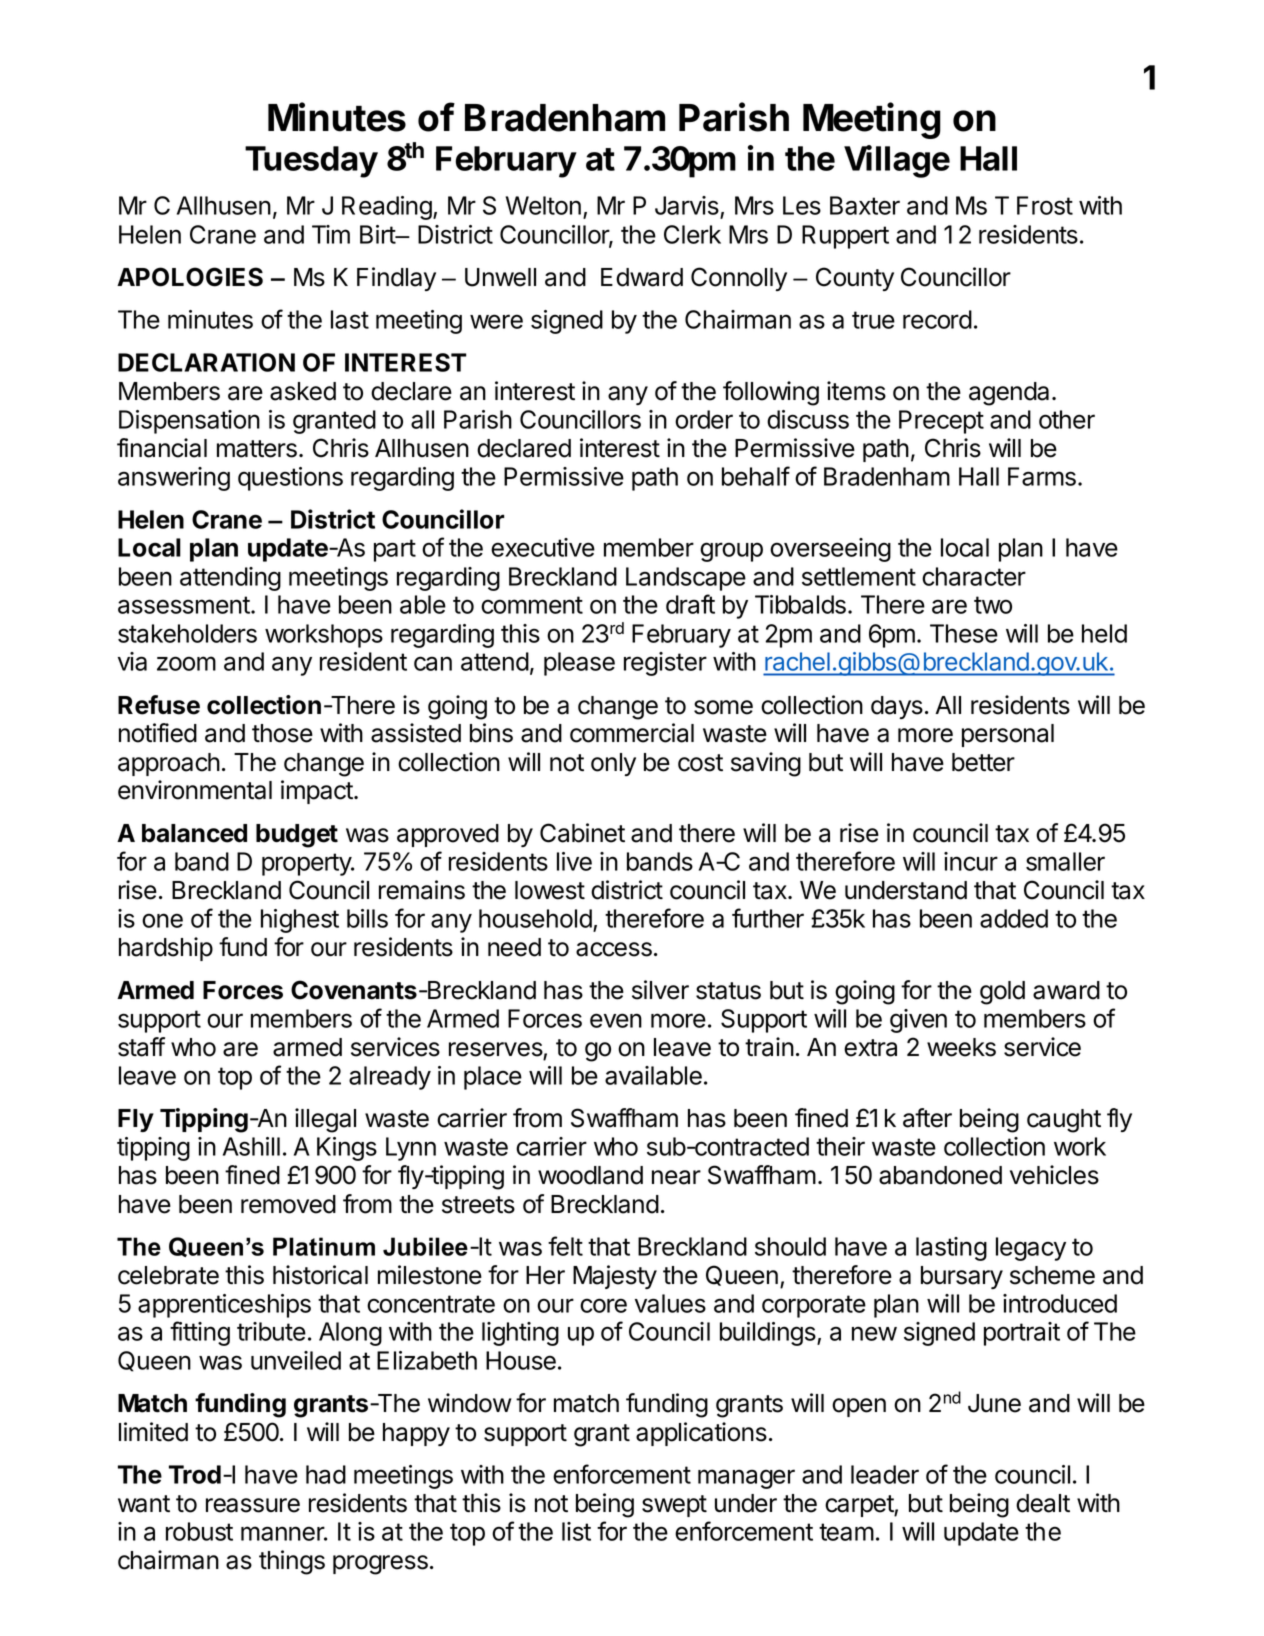 The width and height of the image is (1264, 1636). Describe the element at coordinates (590, 1175) in the image. I see `woodland` at that location.
